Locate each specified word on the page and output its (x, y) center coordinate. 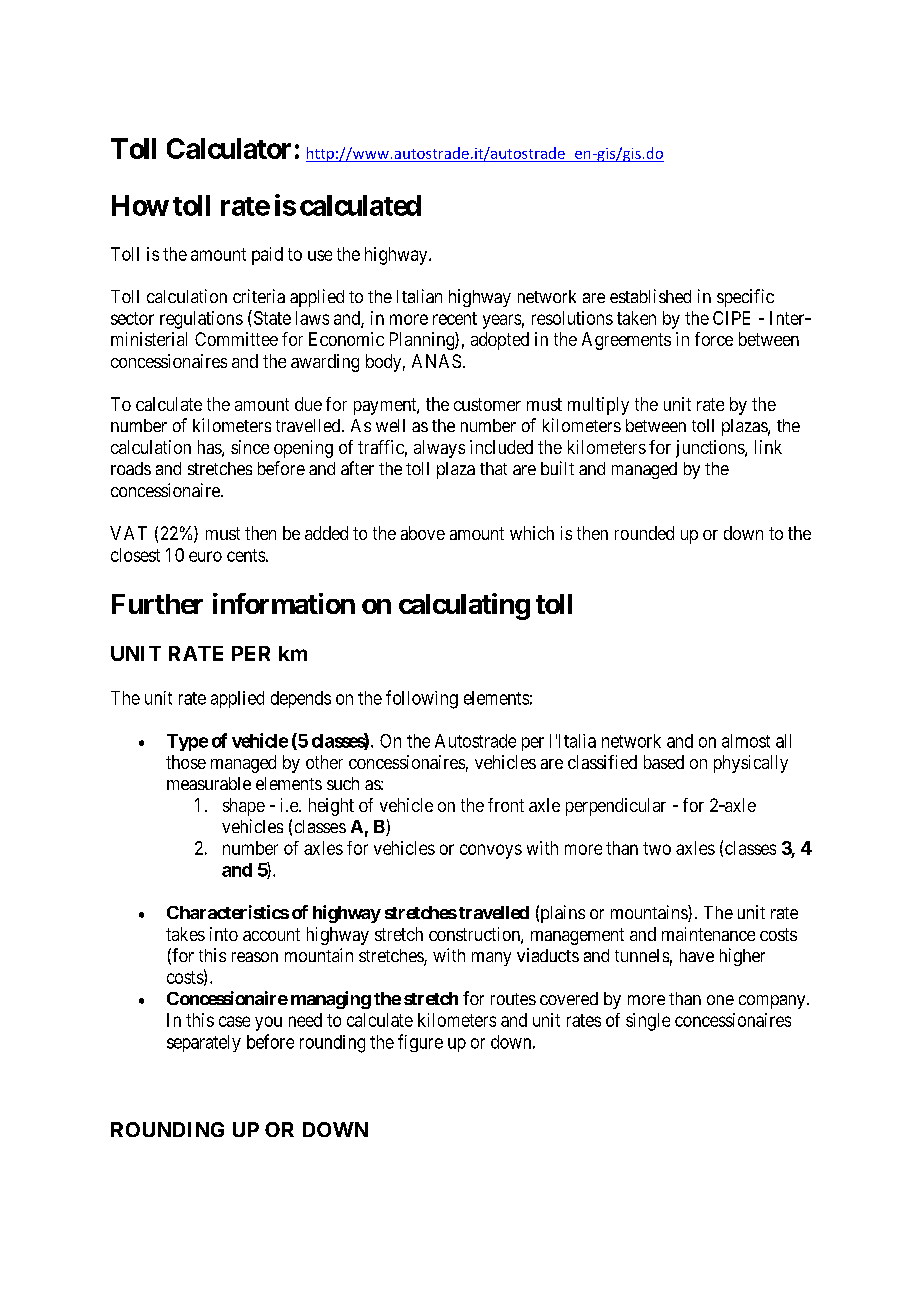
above (423, 533)
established (650, 296)
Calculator (229, 148)
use (320, 255)
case (234, 1021)
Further (157, 604)
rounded (644, 533)
